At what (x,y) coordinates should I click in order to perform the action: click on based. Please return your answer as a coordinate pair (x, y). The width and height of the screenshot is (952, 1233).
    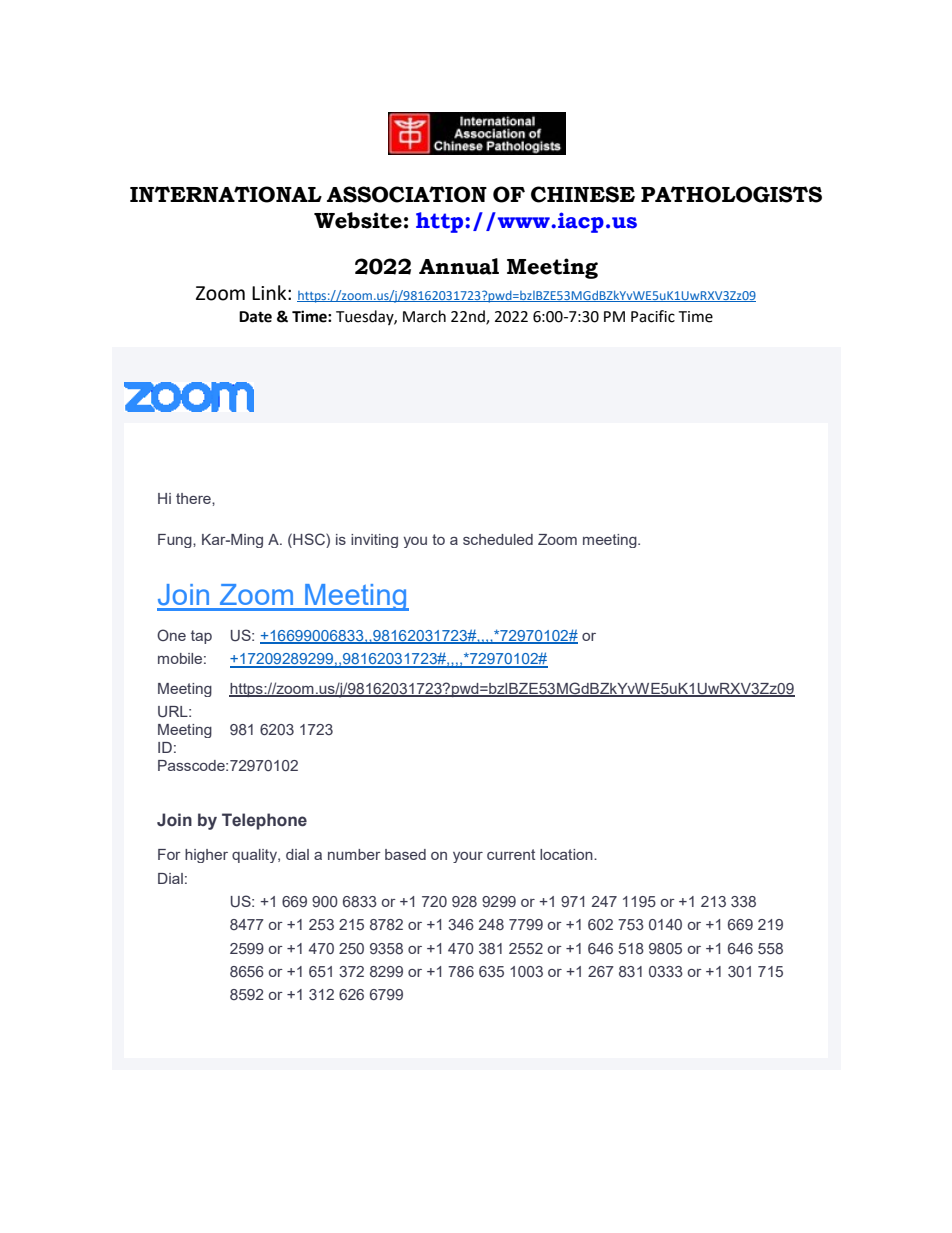
    Looking at the image, I should click on (405, 854).
